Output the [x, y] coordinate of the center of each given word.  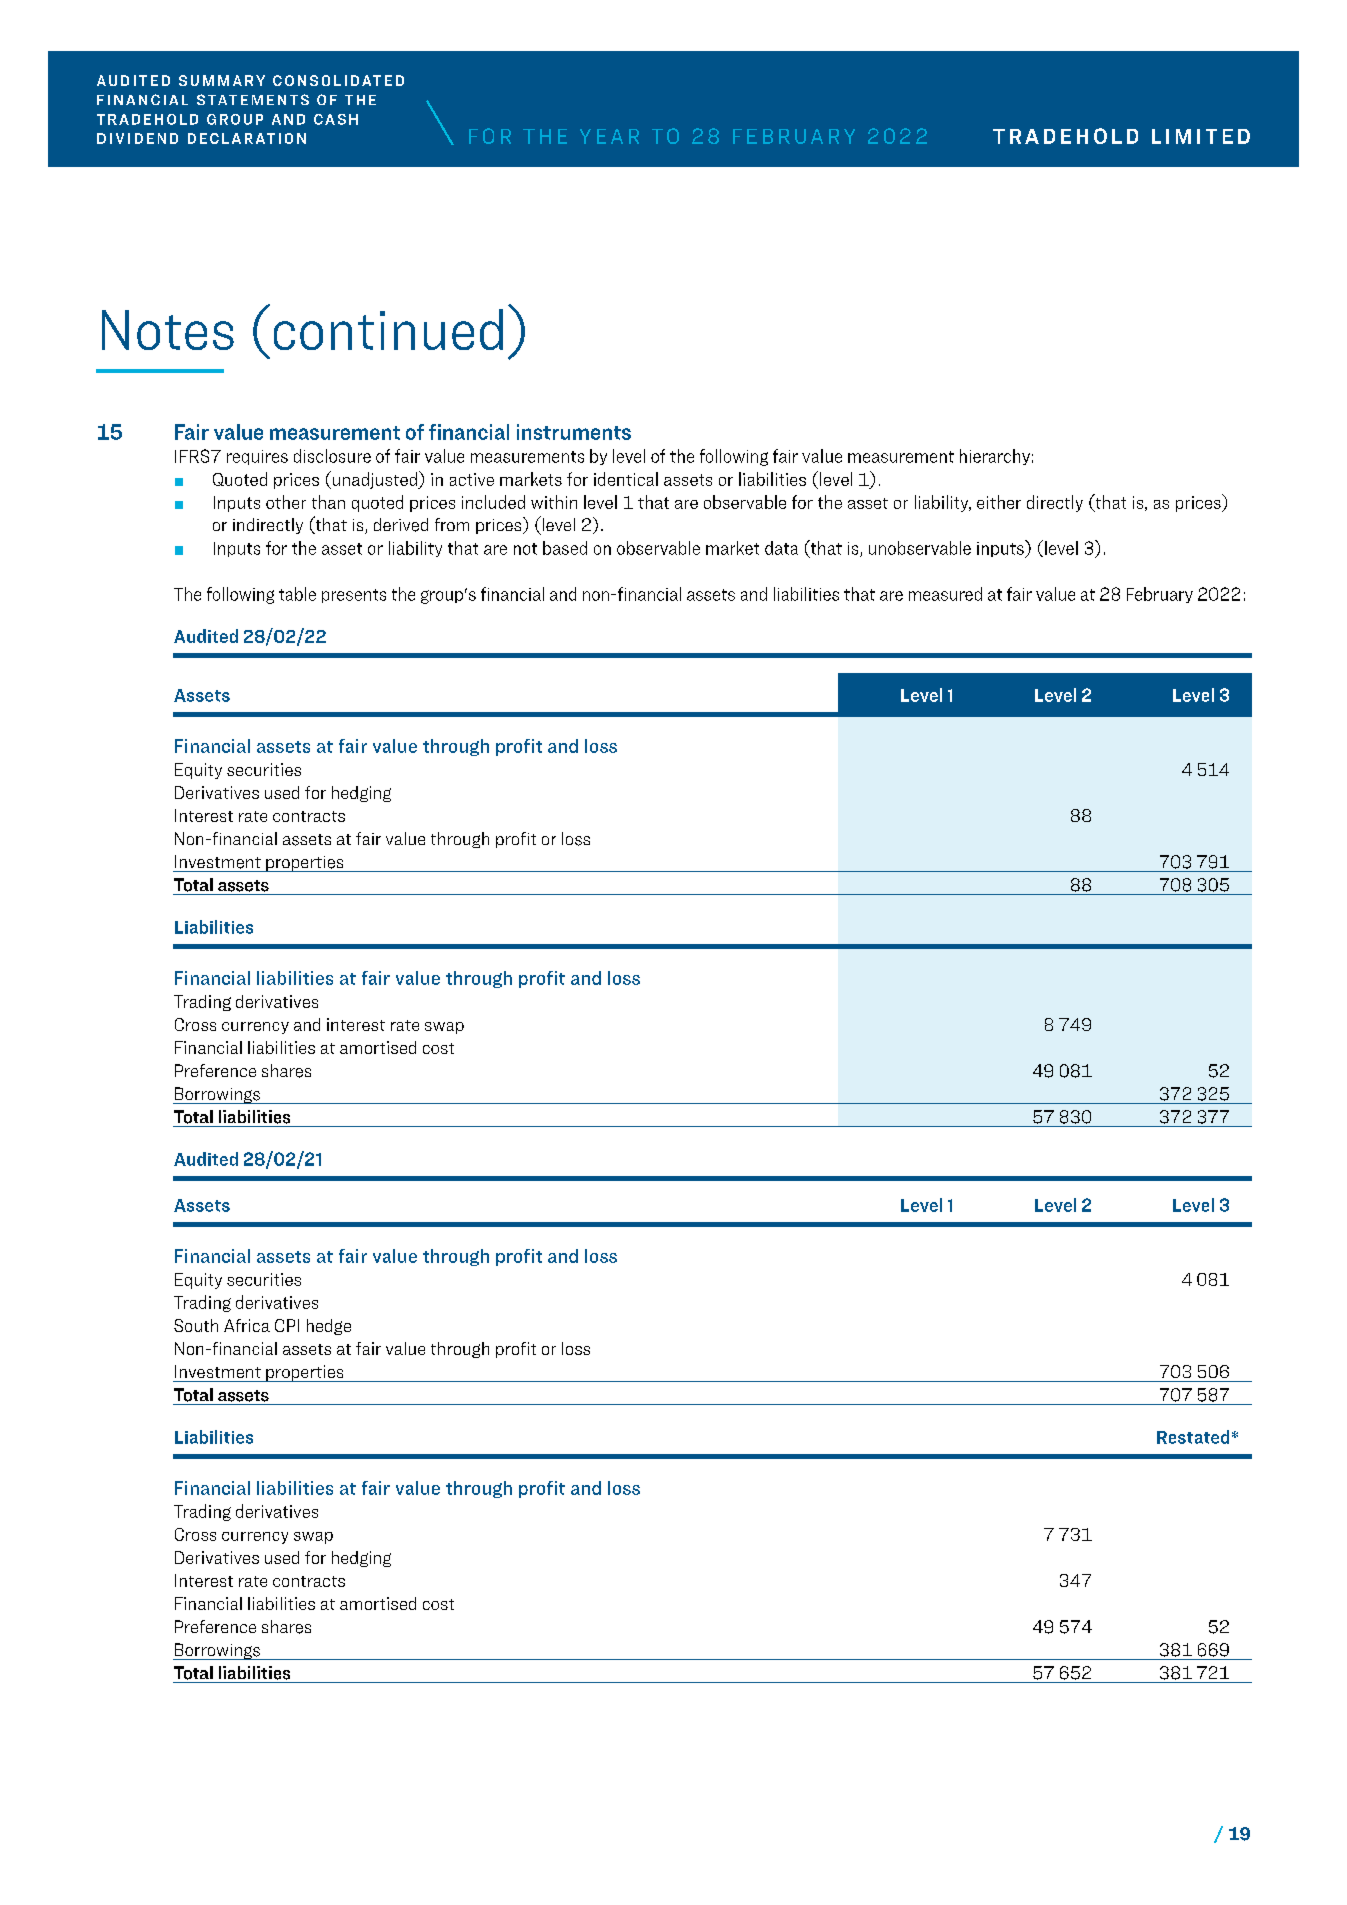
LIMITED [1201, 136]
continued [388, 329]
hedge [329, 1327]
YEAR [609, 136]
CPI [287, 1325]
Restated [1193, 1437]
